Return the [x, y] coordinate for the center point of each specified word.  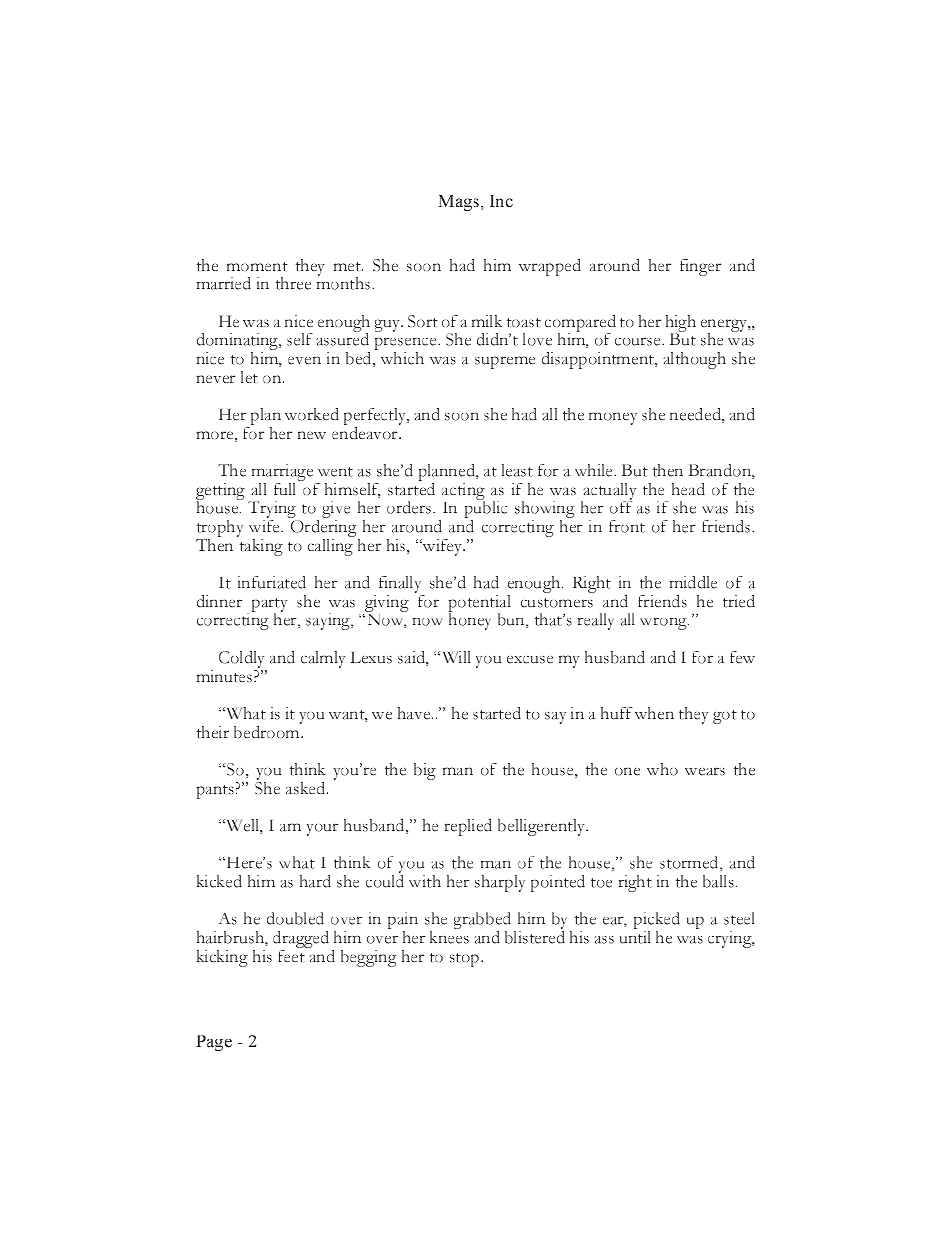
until [635, 937]
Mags [460, 203]
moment [257, 266]
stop [466, 960]
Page [214, 1043]
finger [700, 267]
